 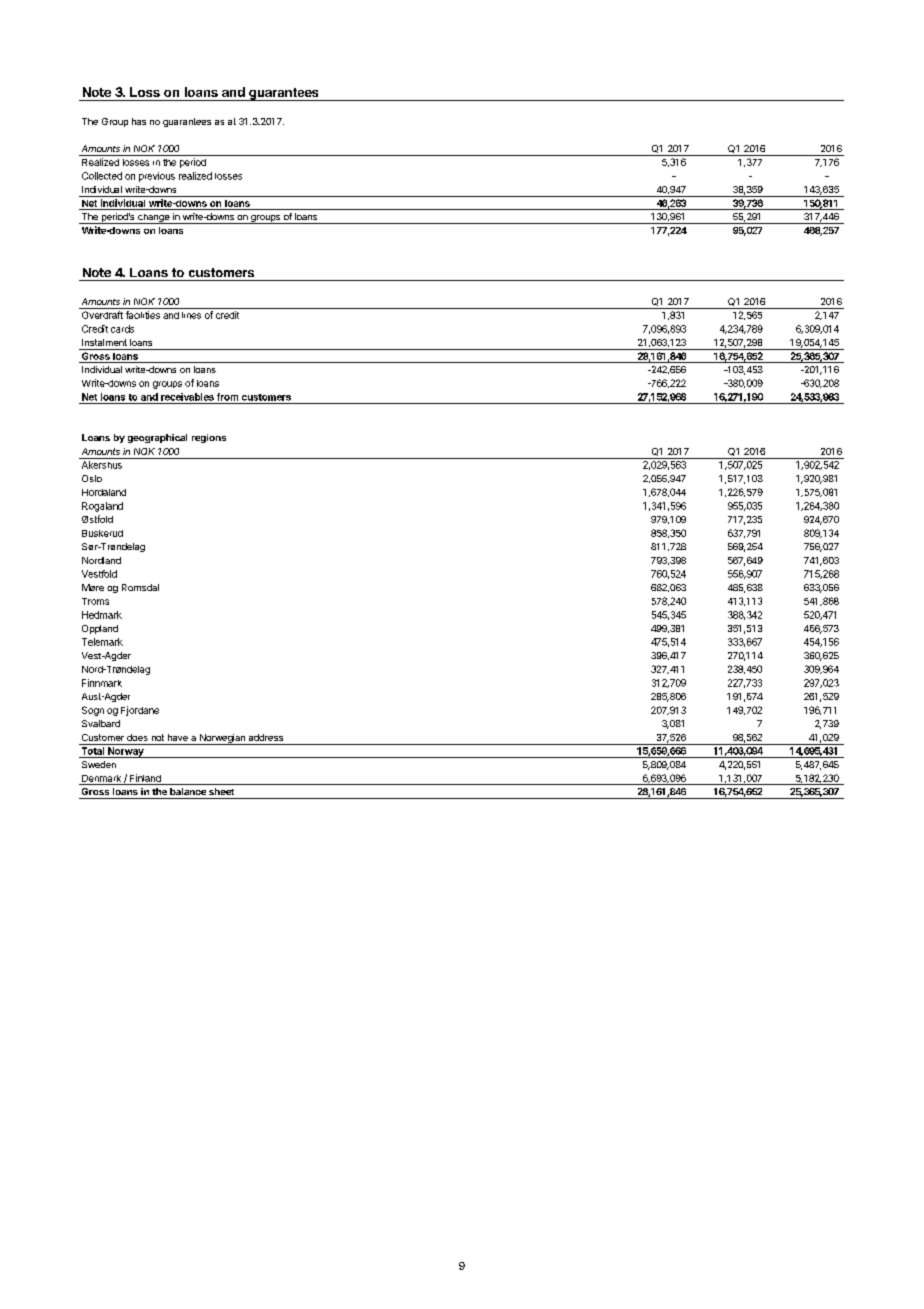 I want to click on Collected, so click(x=102, y=176).
